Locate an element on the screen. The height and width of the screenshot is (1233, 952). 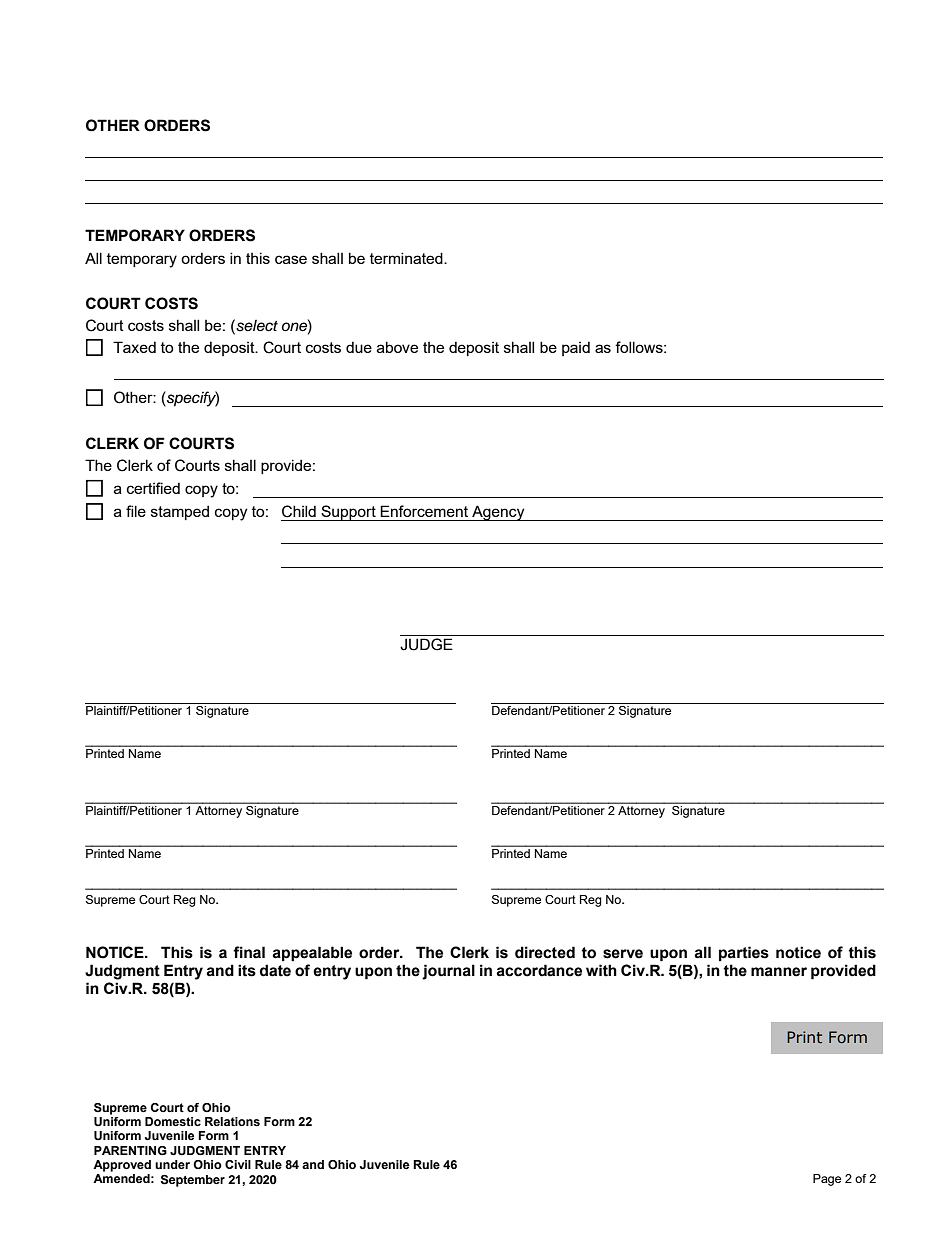
journal is located at coordinates (448, 972).
